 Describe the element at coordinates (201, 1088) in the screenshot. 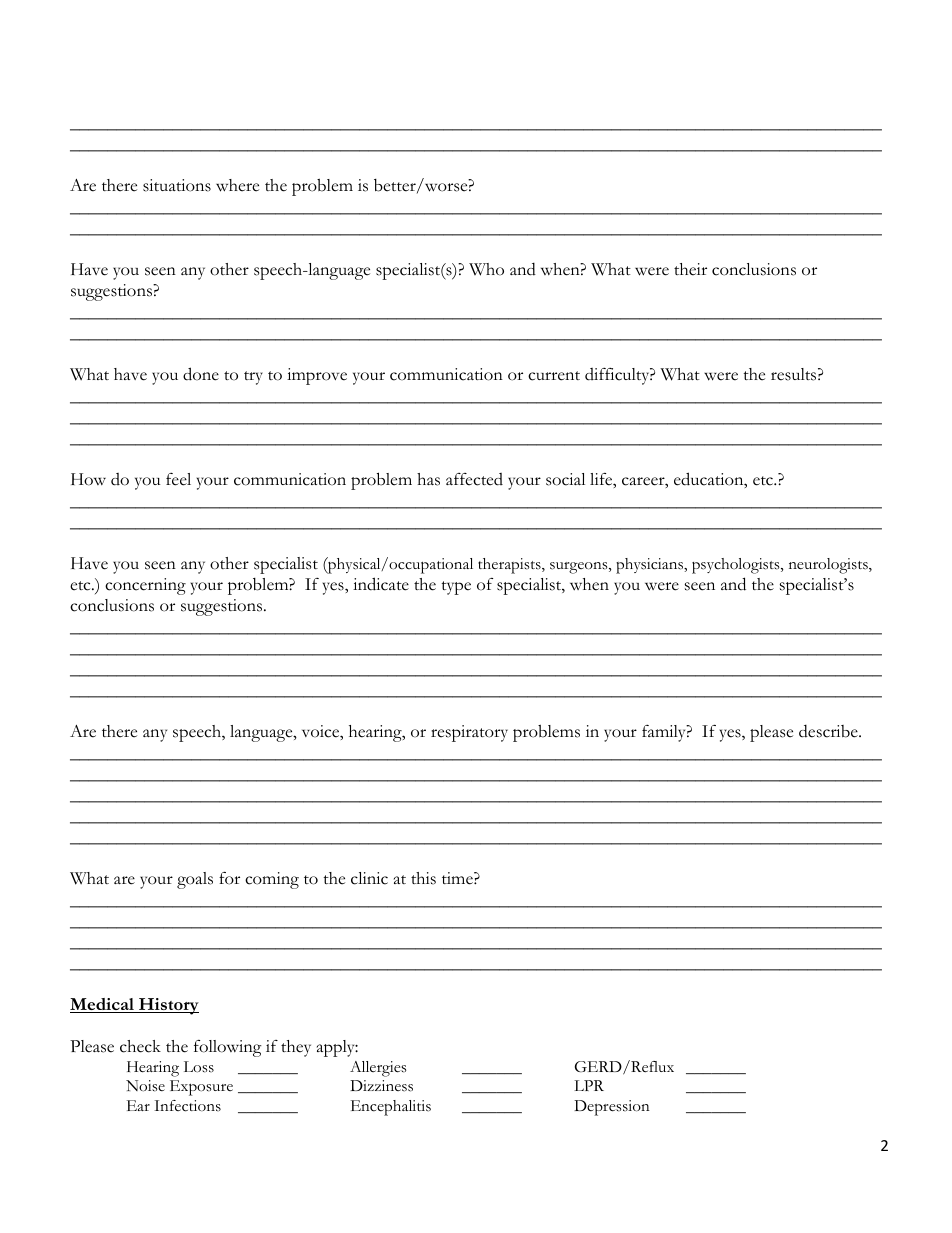

I see `Exposure` at that location.
